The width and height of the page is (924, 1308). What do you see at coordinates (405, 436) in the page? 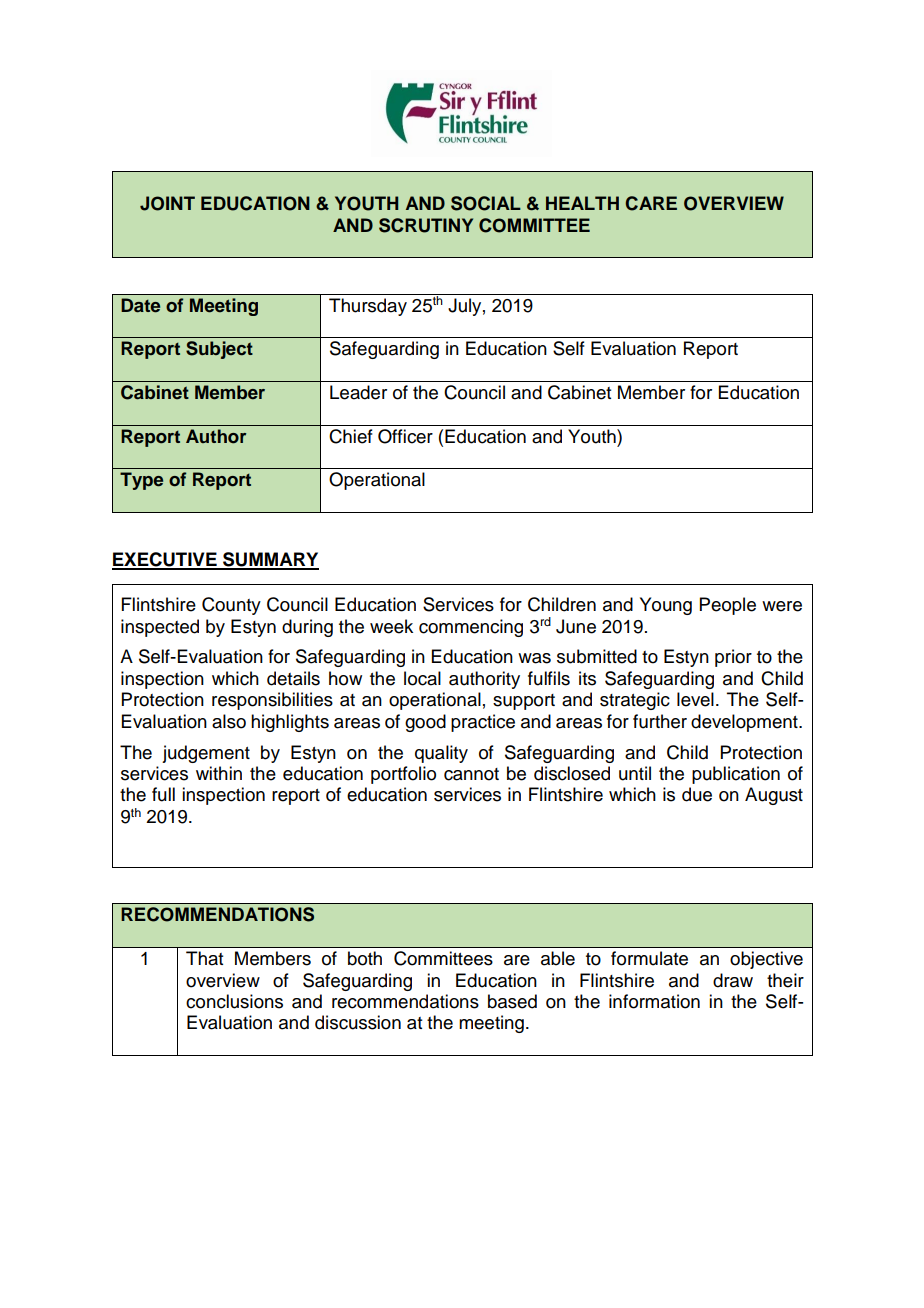
I see `Officer` at bounding box center [405, 436].
